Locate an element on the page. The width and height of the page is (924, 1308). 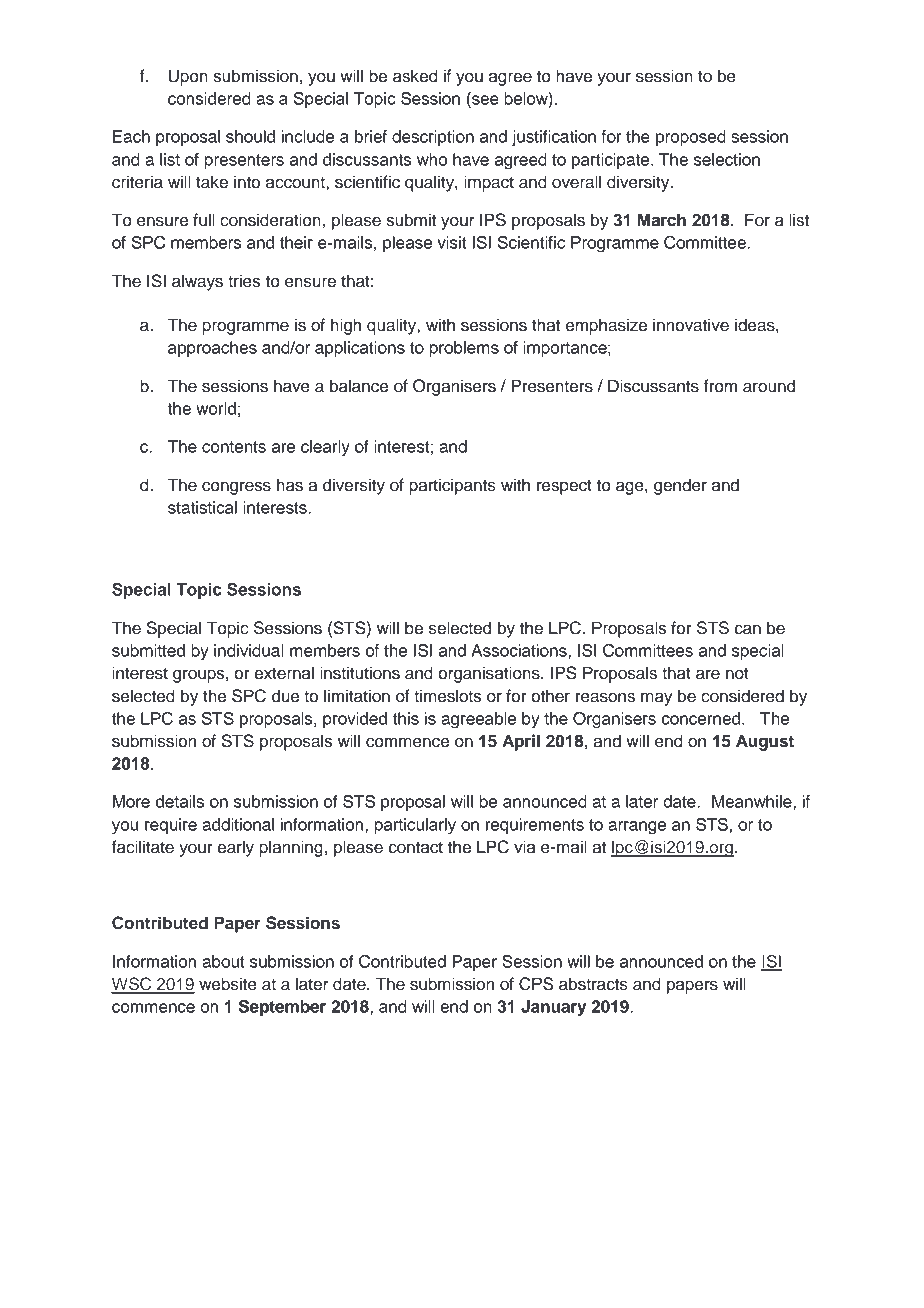
this is located at coordinates (406, 718).
